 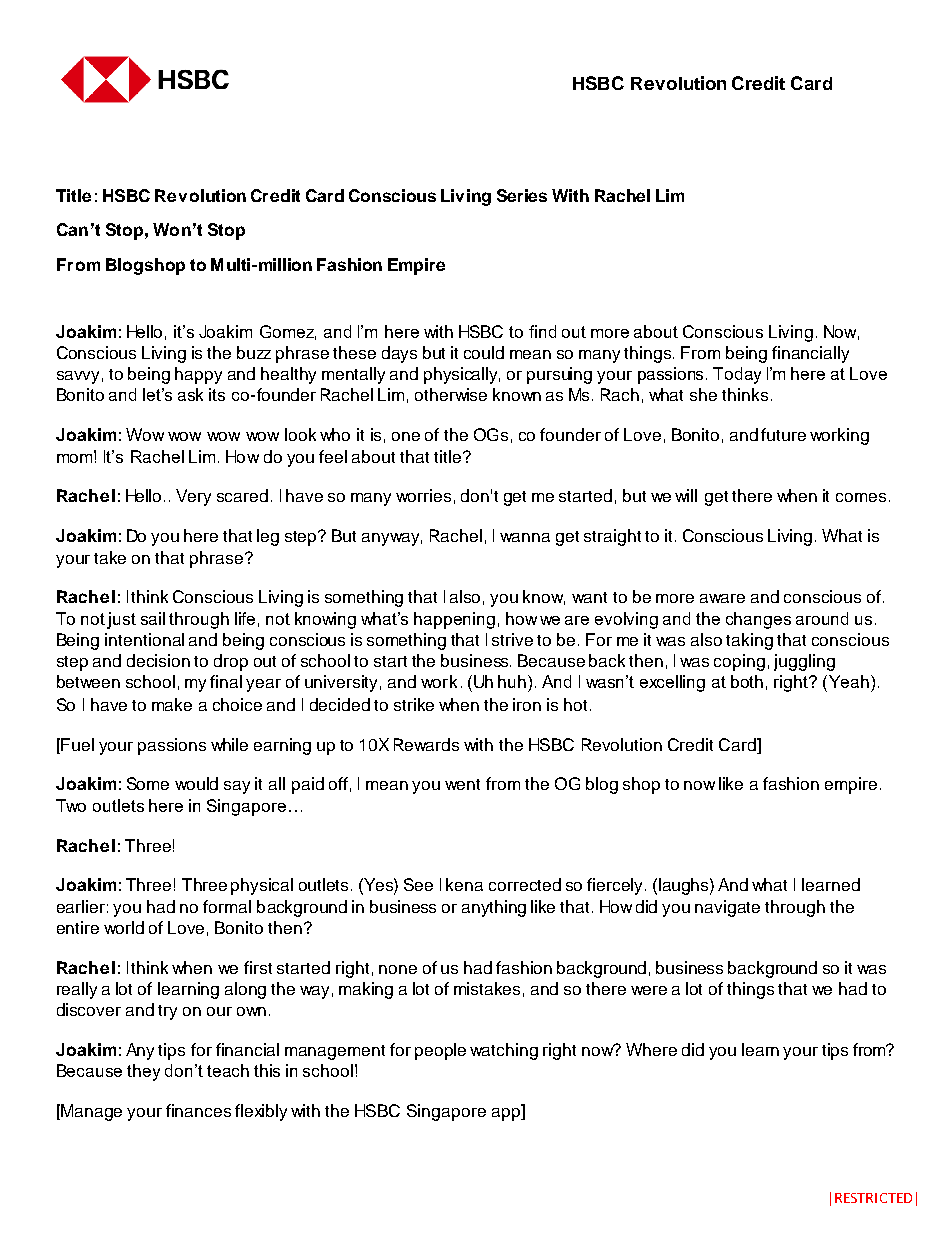 I want to click on finances, so click(x=198, y=1110).
